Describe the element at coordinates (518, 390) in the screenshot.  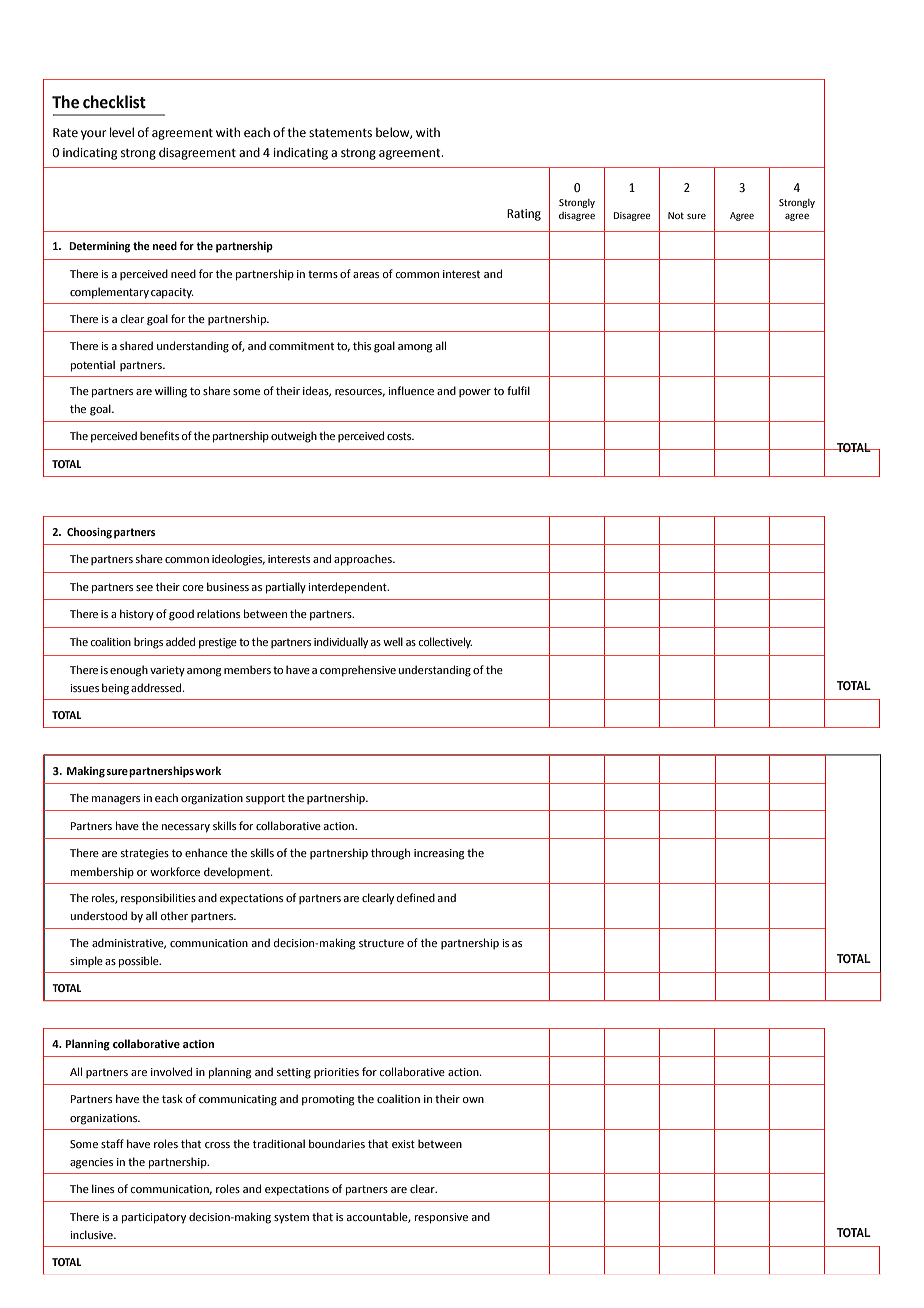
I see `fulfil` at that location.
